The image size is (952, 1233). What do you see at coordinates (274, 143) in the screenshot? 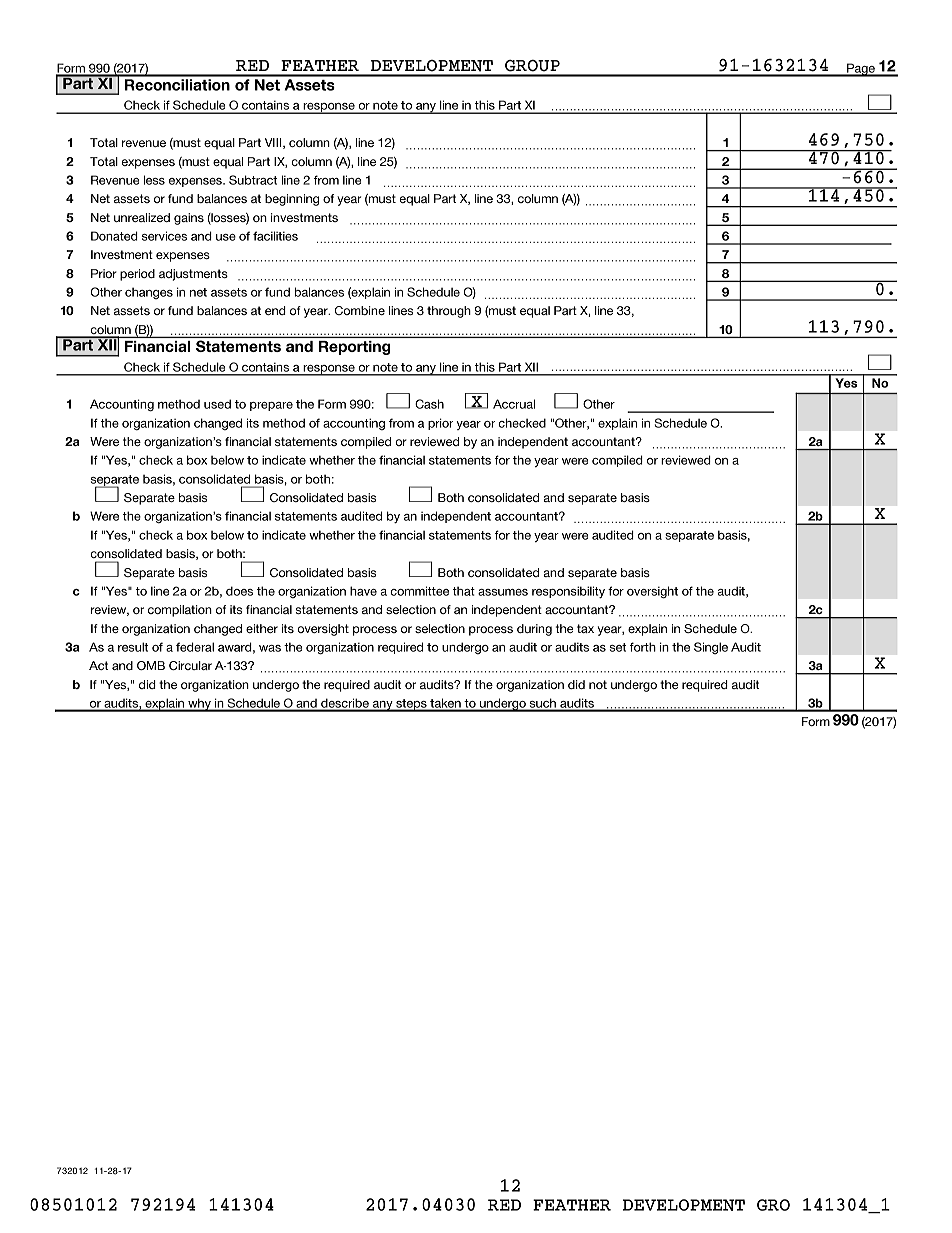
I see `VIII` at bounding box center [274, 143].
